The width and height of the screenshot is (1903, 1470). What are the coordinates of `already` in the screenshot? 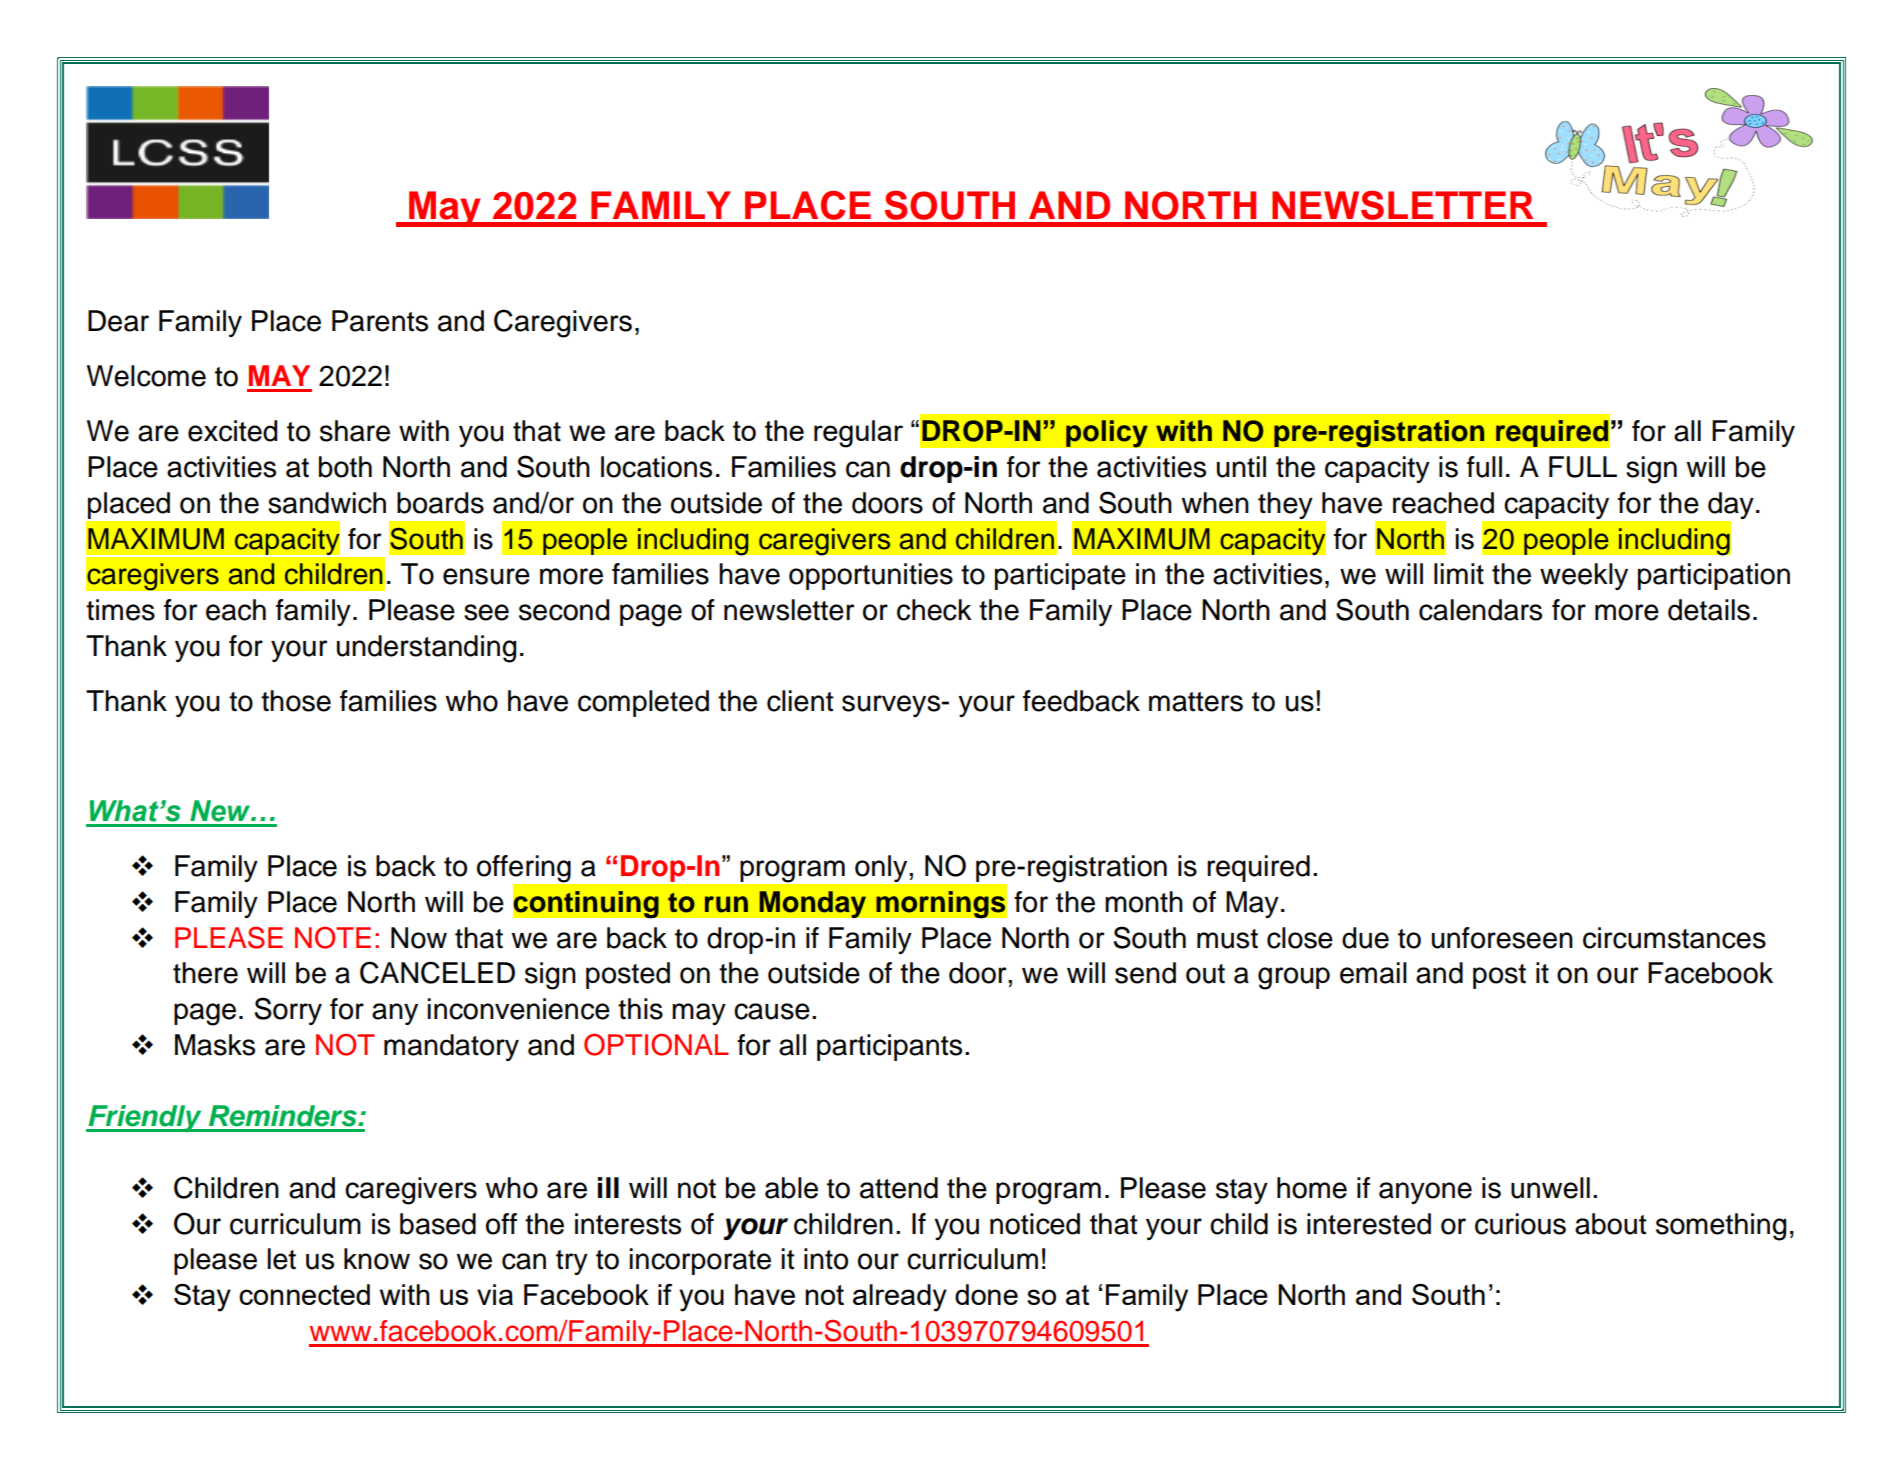 It's located at (900, 1298).
